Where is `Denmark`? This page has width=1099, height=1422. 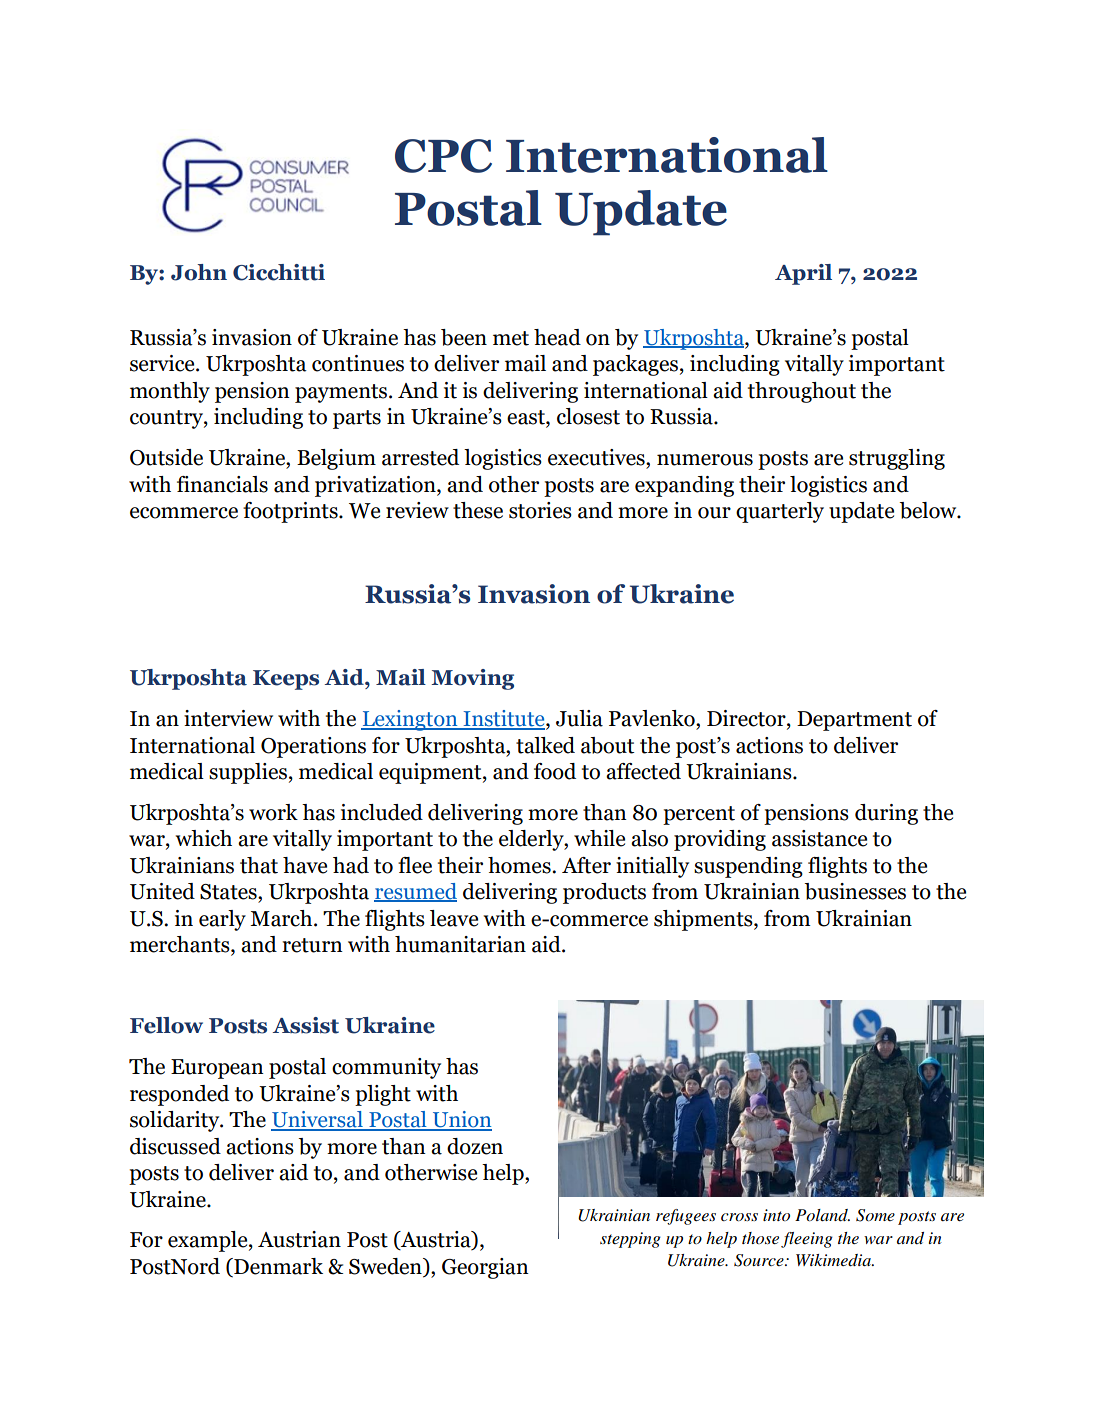
Denmark is located at coordinates (277, 1266).
